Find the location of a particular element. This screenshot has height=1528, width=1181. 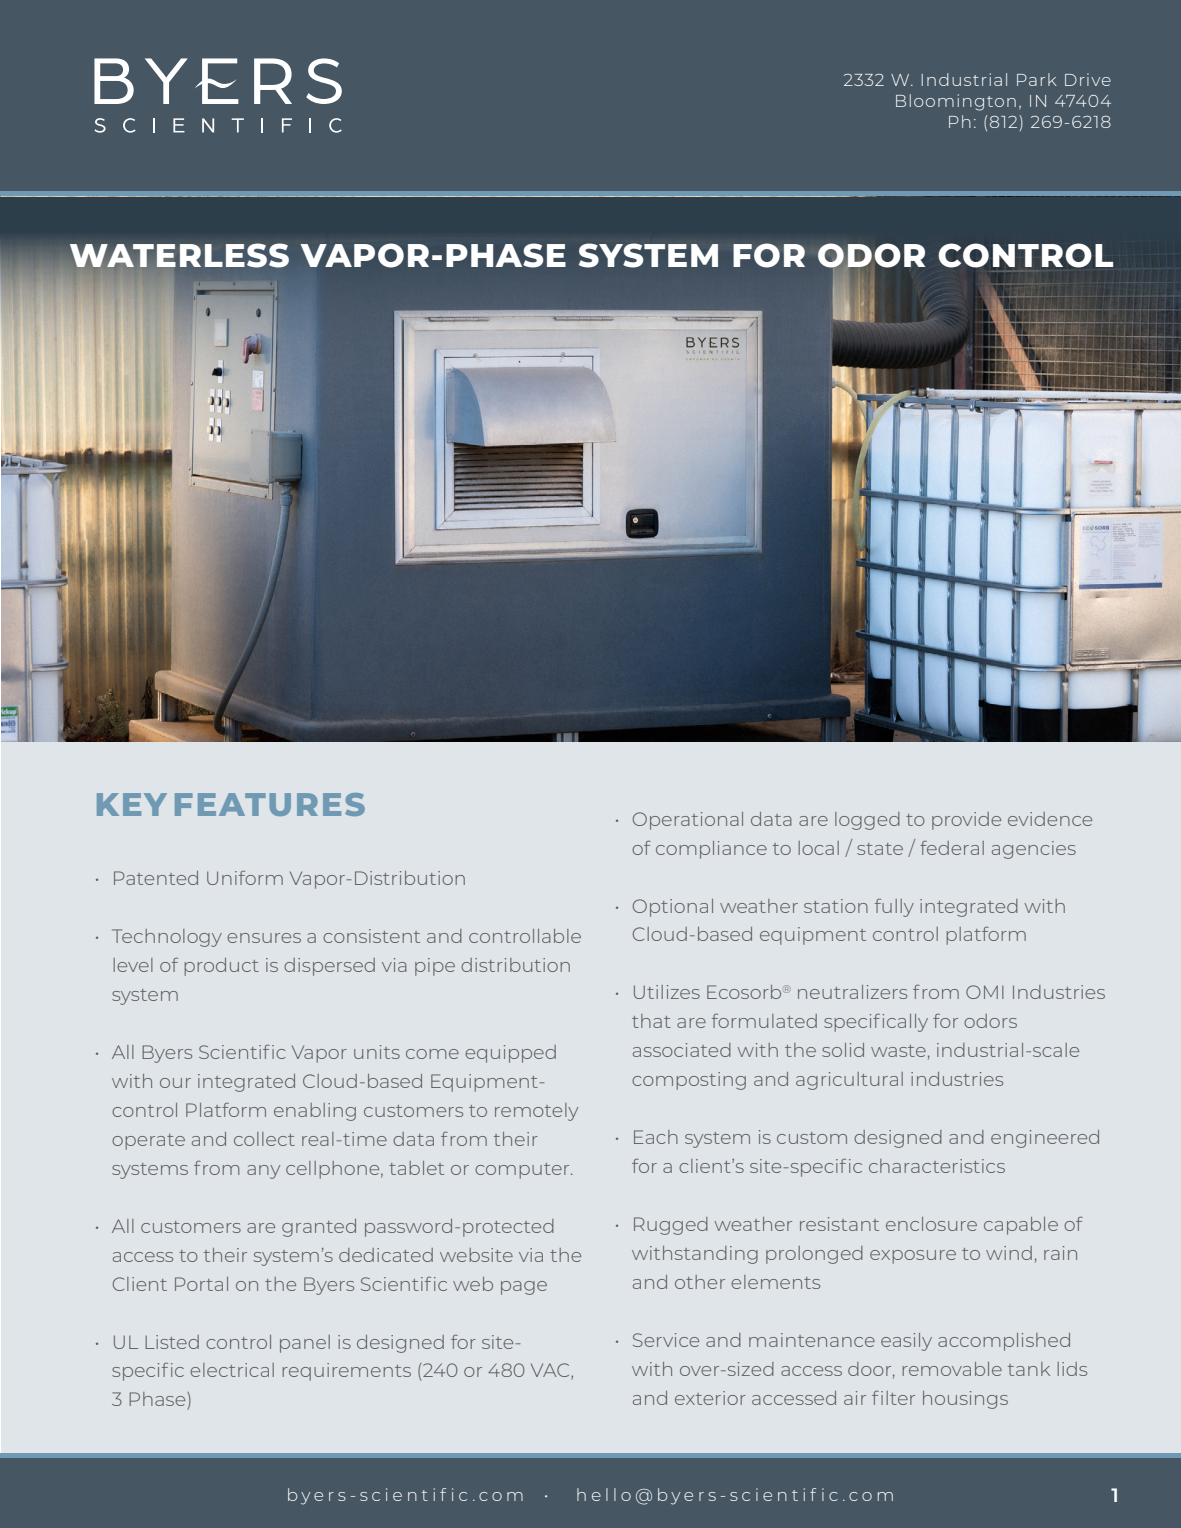

WATERLESS is located at coordinates (179, 256).
